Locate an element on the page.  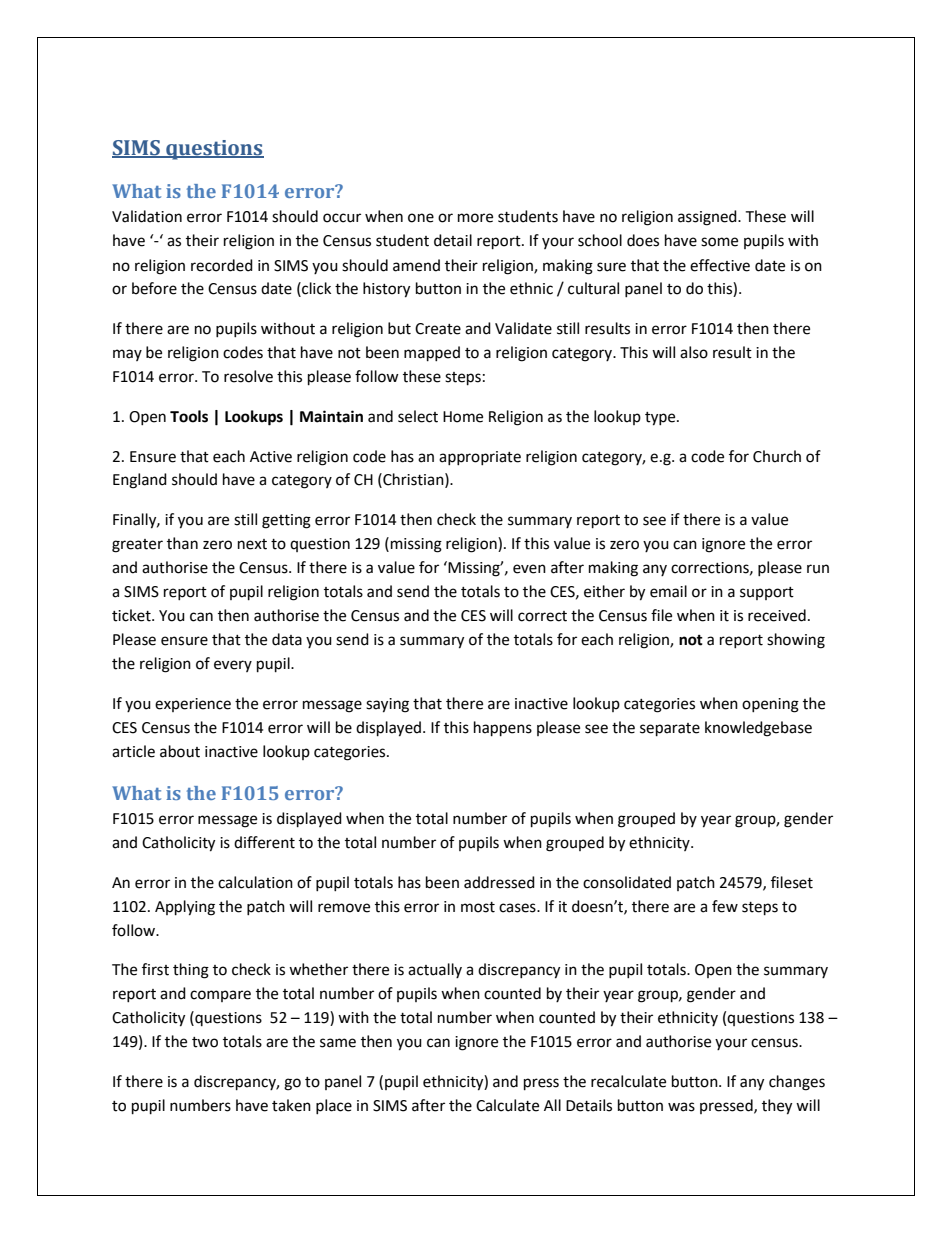
recorded is located at coordinates (222, 265).
